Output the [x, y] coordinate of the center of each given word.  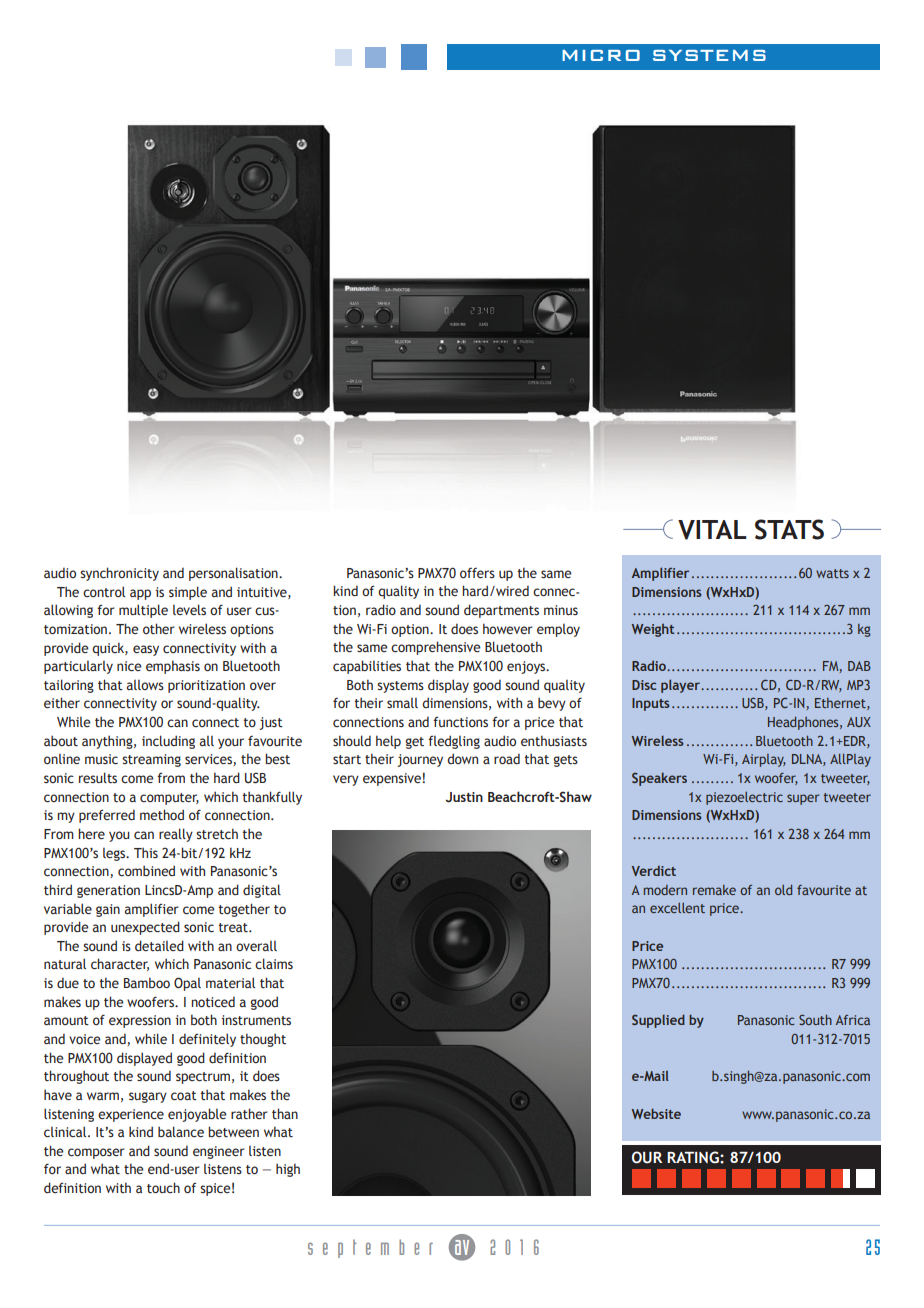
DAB [859, 666]
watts [832, 573]
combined [146, 870]
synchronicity [119, 574]
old [783, 890]
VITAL [712, 530]
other [159, 628]
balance [181, 1131]
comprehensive [436, 648]
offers [477, 573]
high [288, 1170]
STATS [789, 529]
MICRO [601, 55]
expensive [392, 779]
